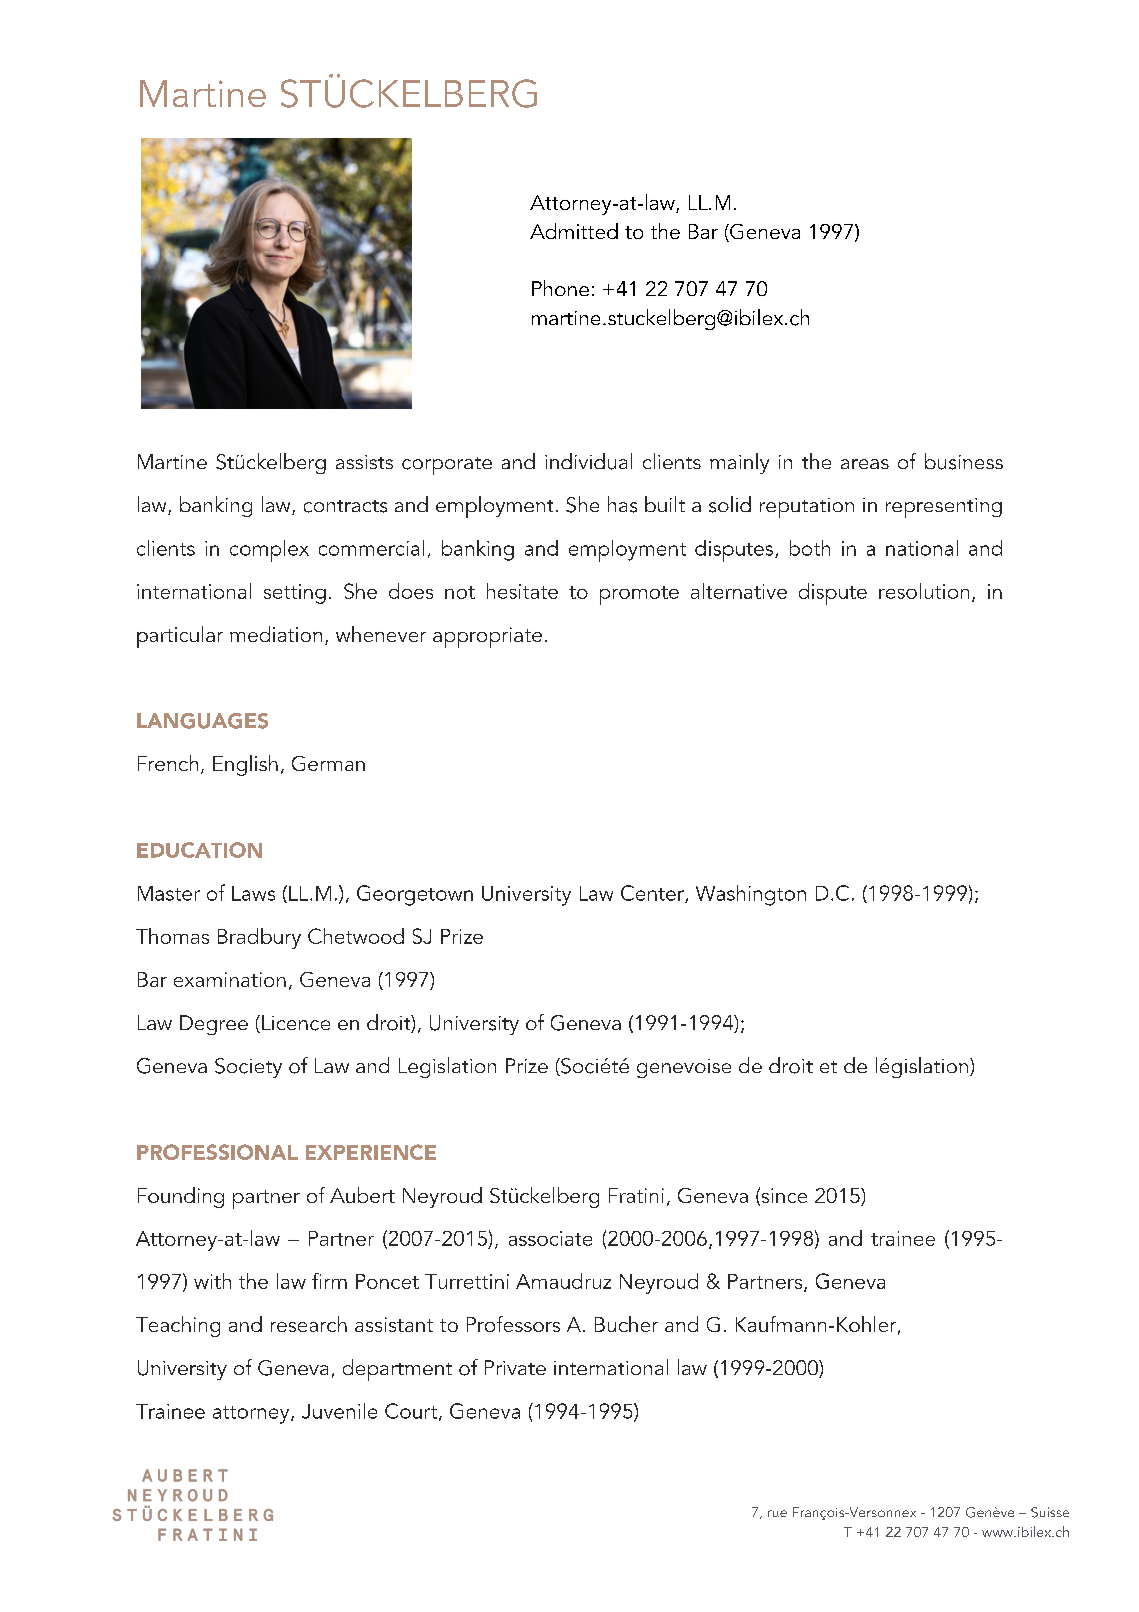 The width and height of the page is (1139, 1612). Describe the element at coordinates (924, 591) in the page. I see `resolution` at that location.
